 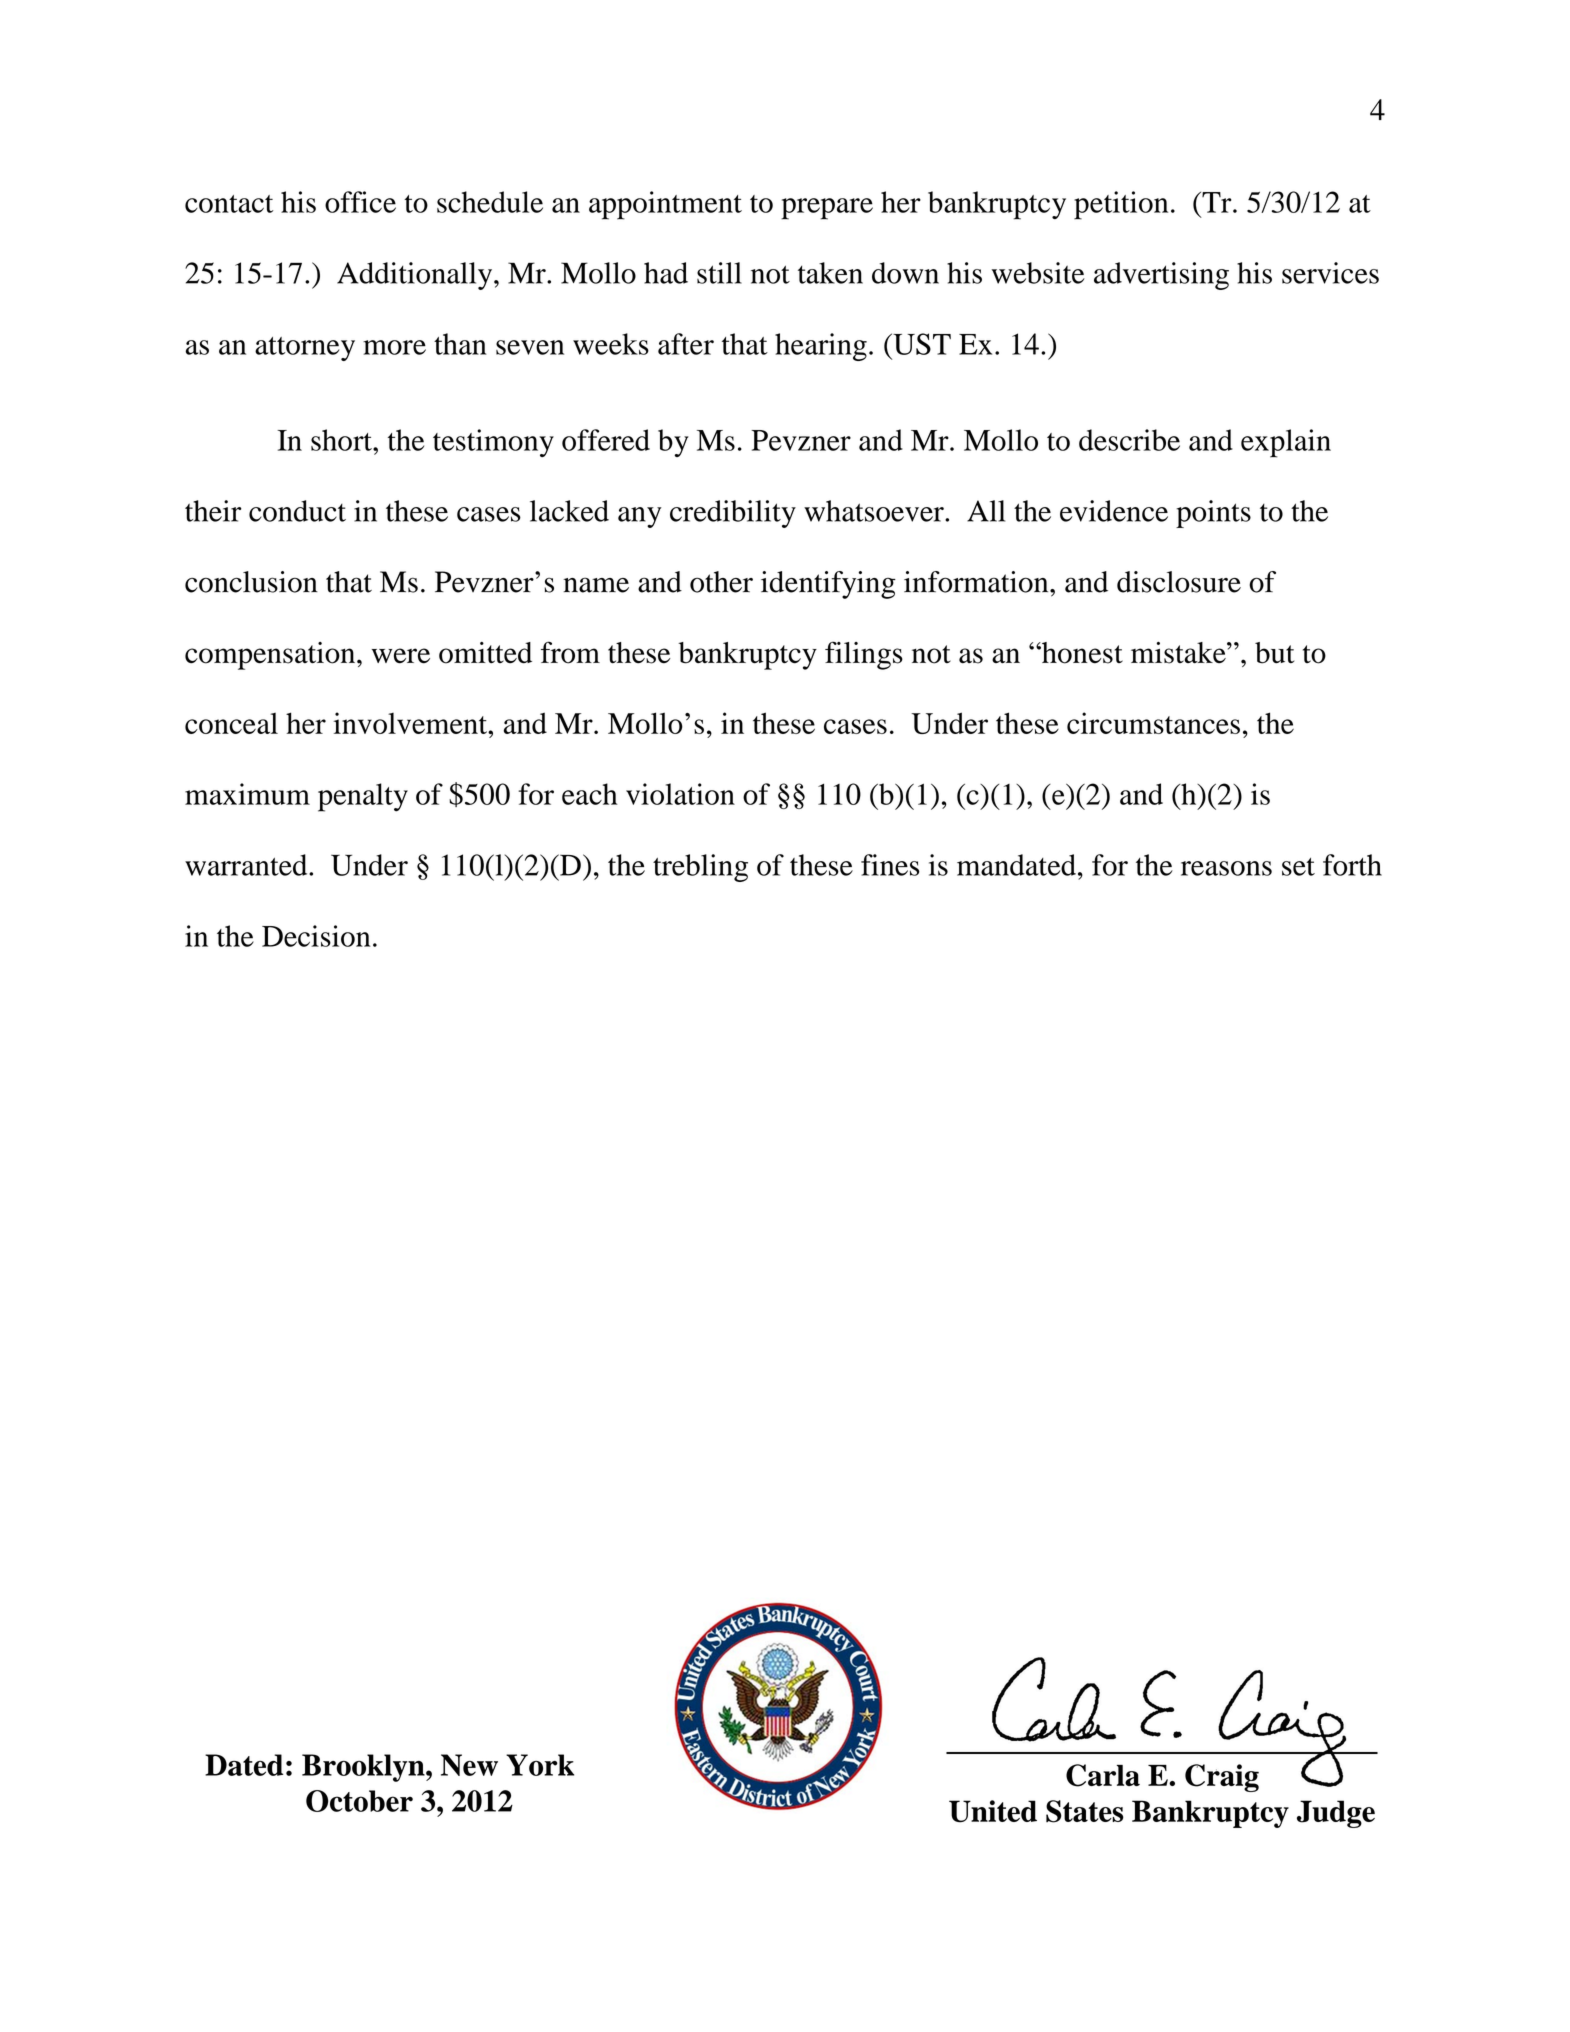 What do you see at coordinates (830, 273) in the screenshot?
I see `taken` at bounding box center [830, 273].
